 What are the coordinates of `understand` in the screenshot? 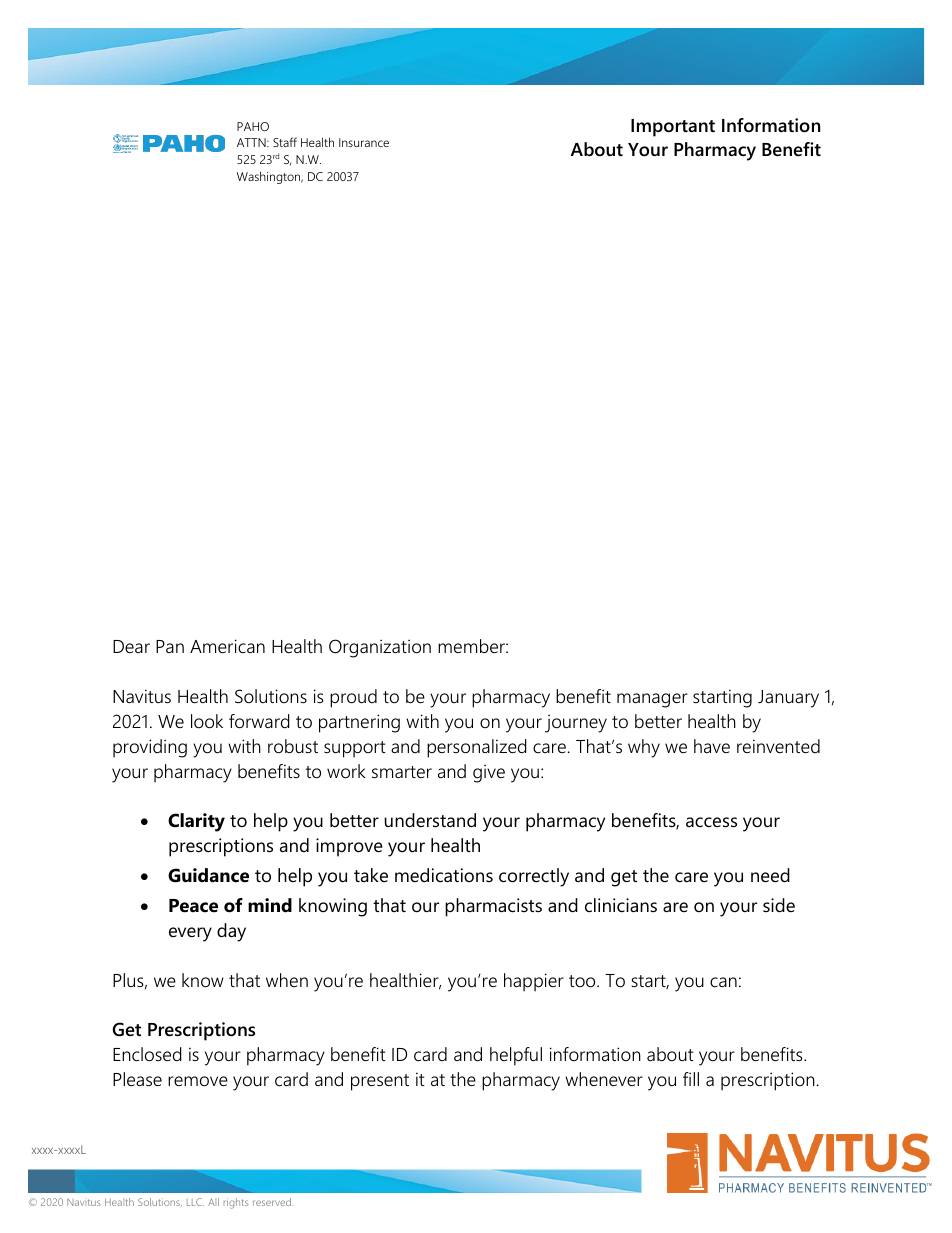 It's located at (430, 820).
